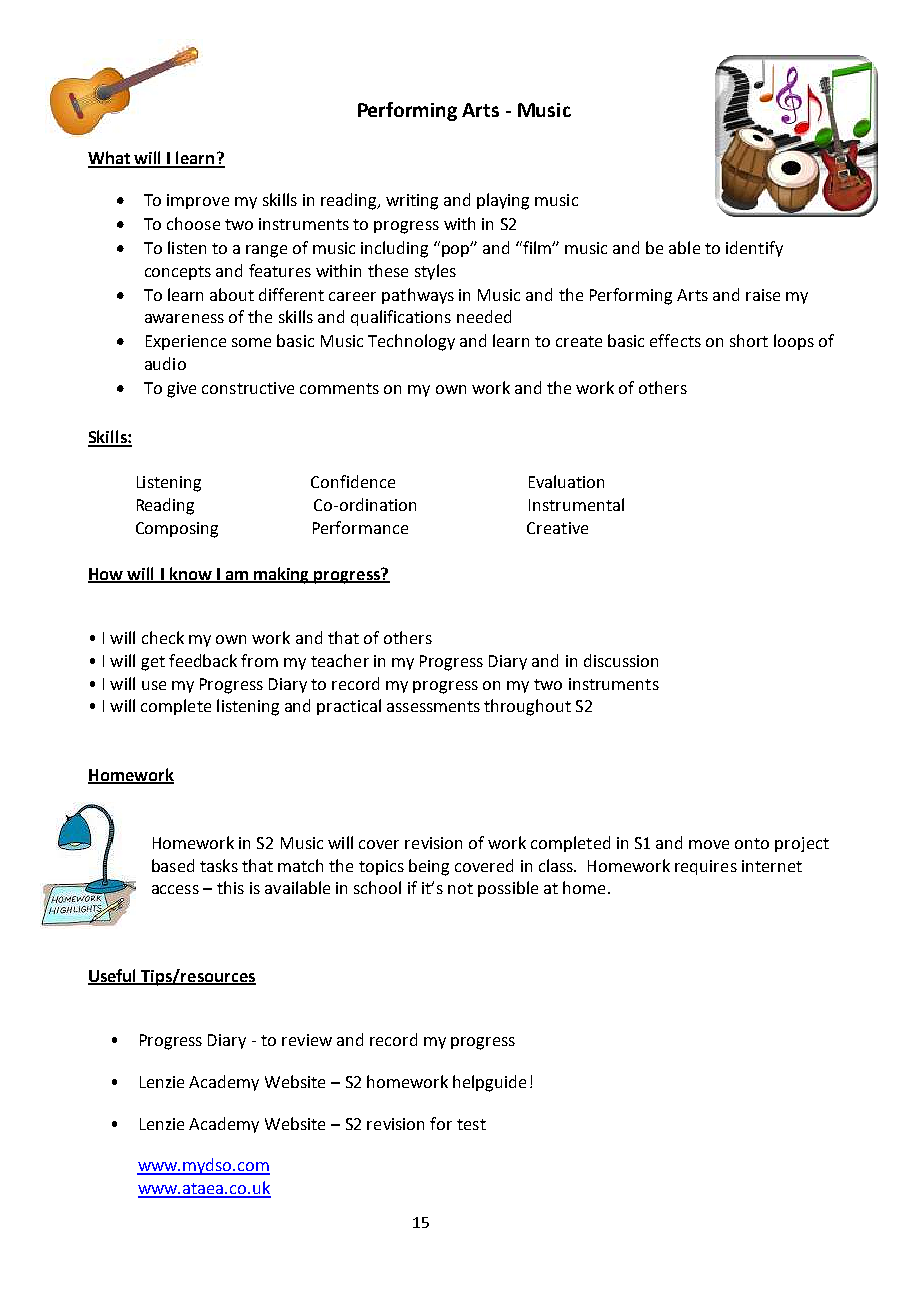  Describe the element at coordinates (198, 201) in the screenshot. I see `improve` at that location.
